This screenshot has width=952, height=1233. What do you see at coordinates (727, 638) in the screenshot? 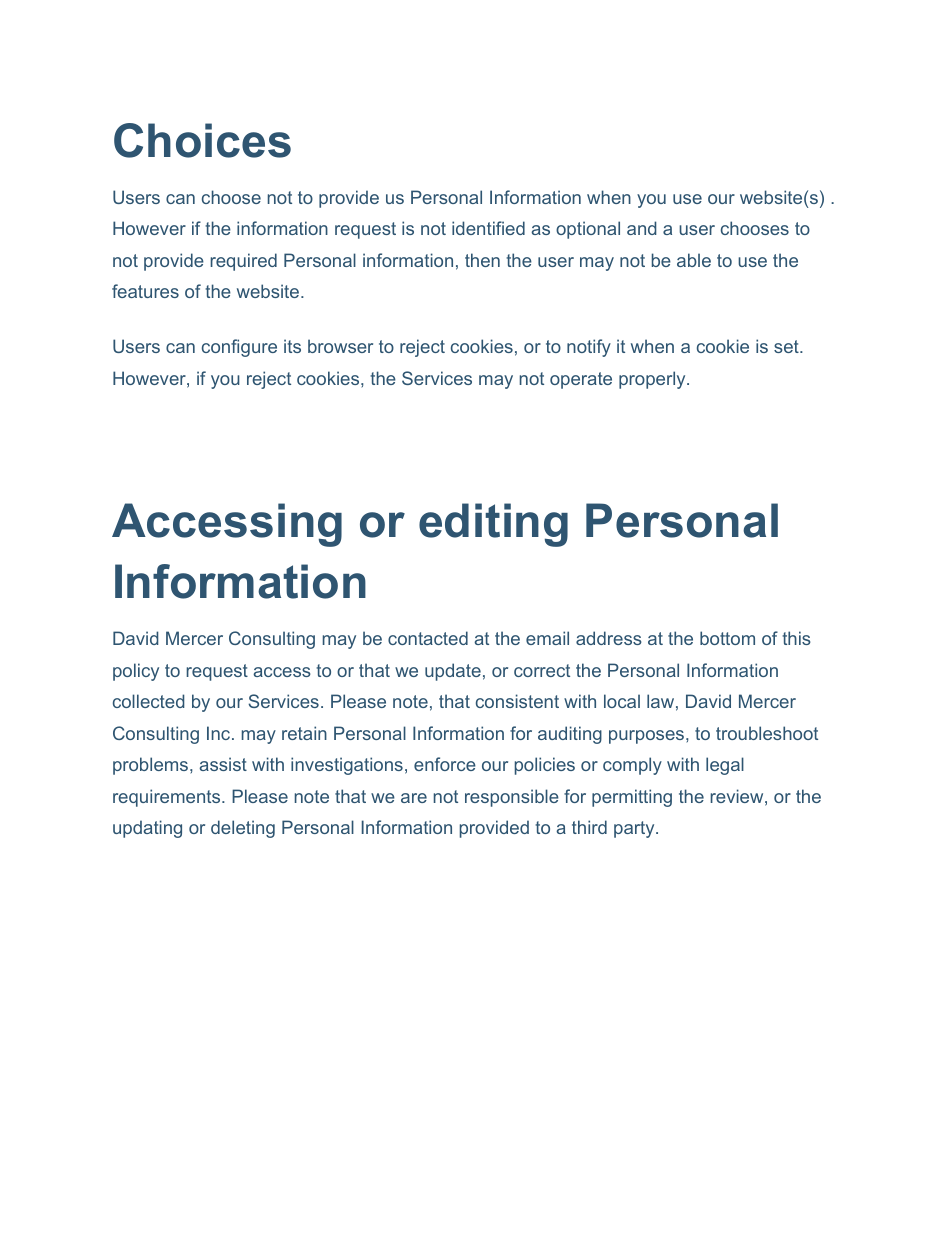
I see `bottom` at bounding box center [727, 638].
